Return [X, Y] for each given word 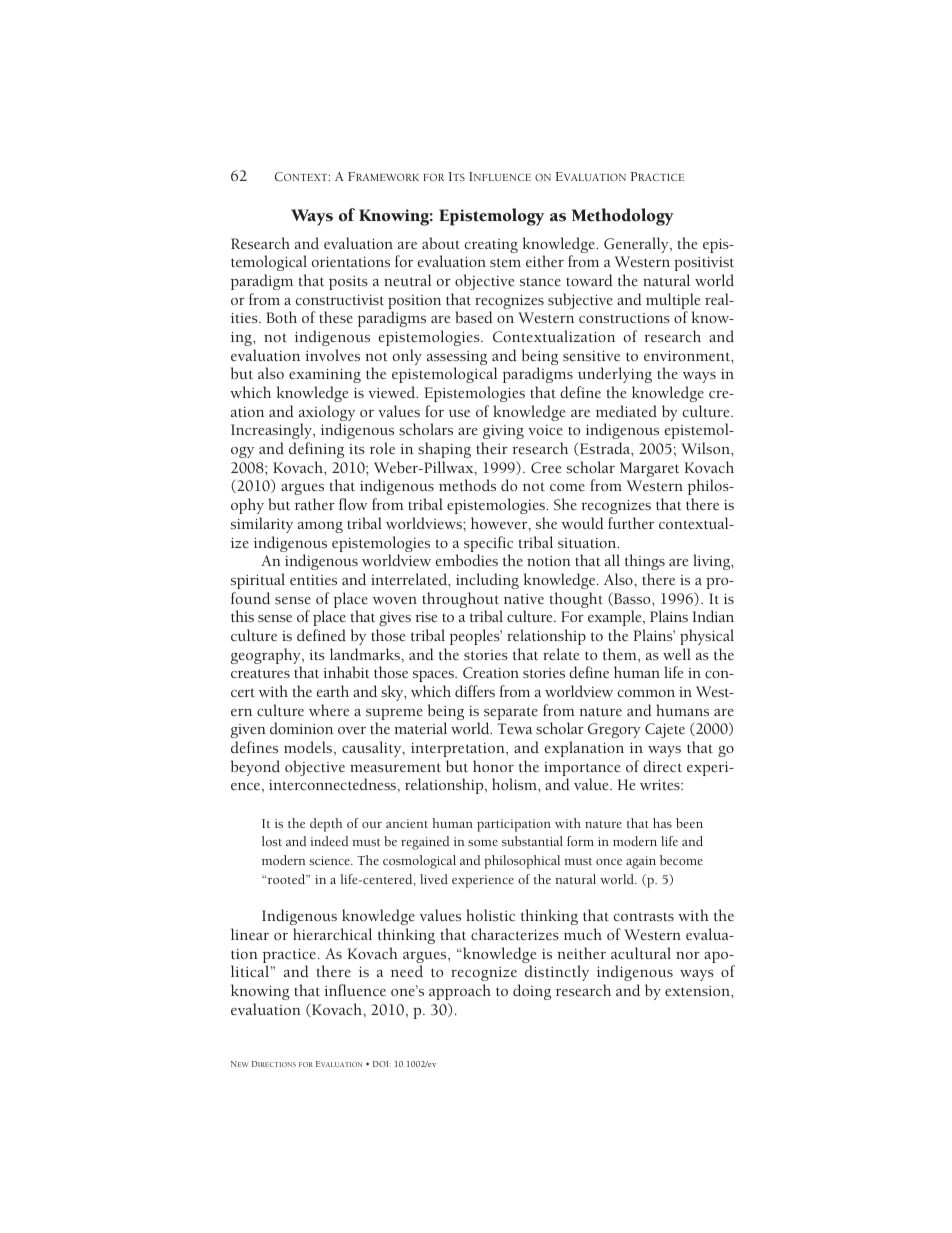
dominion [301, 728]
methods [467, 485]
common [646, 693]
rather [315, 504]
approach [460, 992]
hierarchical [332, 934]
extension [698, 991]
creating [491, 246]
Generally [637, 245]
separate [511, 715]
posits [348, 283]
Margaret [649, 469]
